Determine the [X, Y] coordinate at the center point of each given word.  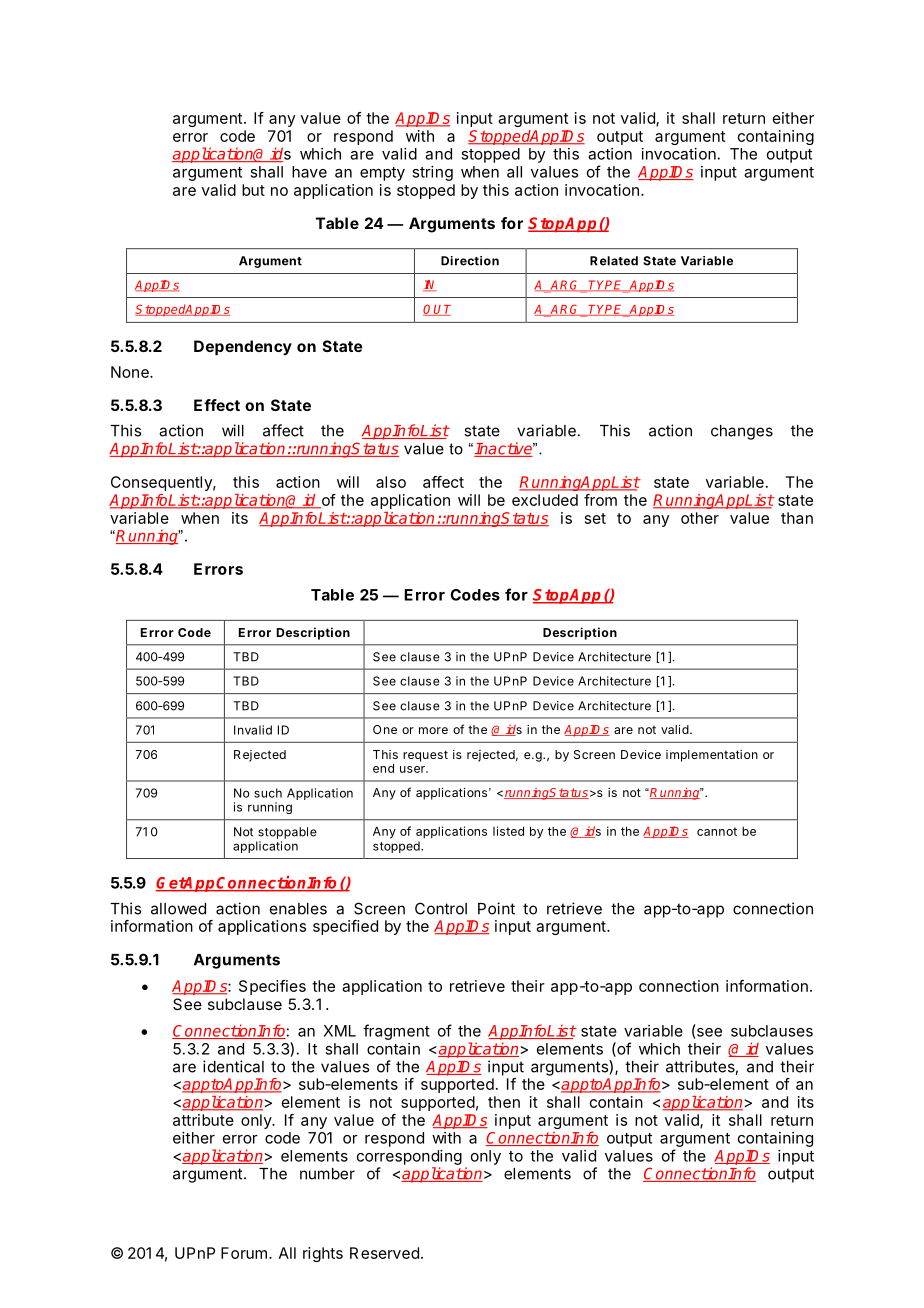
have [309, 172]
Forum [244, 1253]
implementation [712, 756]
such [268, 793]
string [432, 173]
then [504, 1102]
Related [614, 261]
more [433, 730]
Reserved [384, 1253]
